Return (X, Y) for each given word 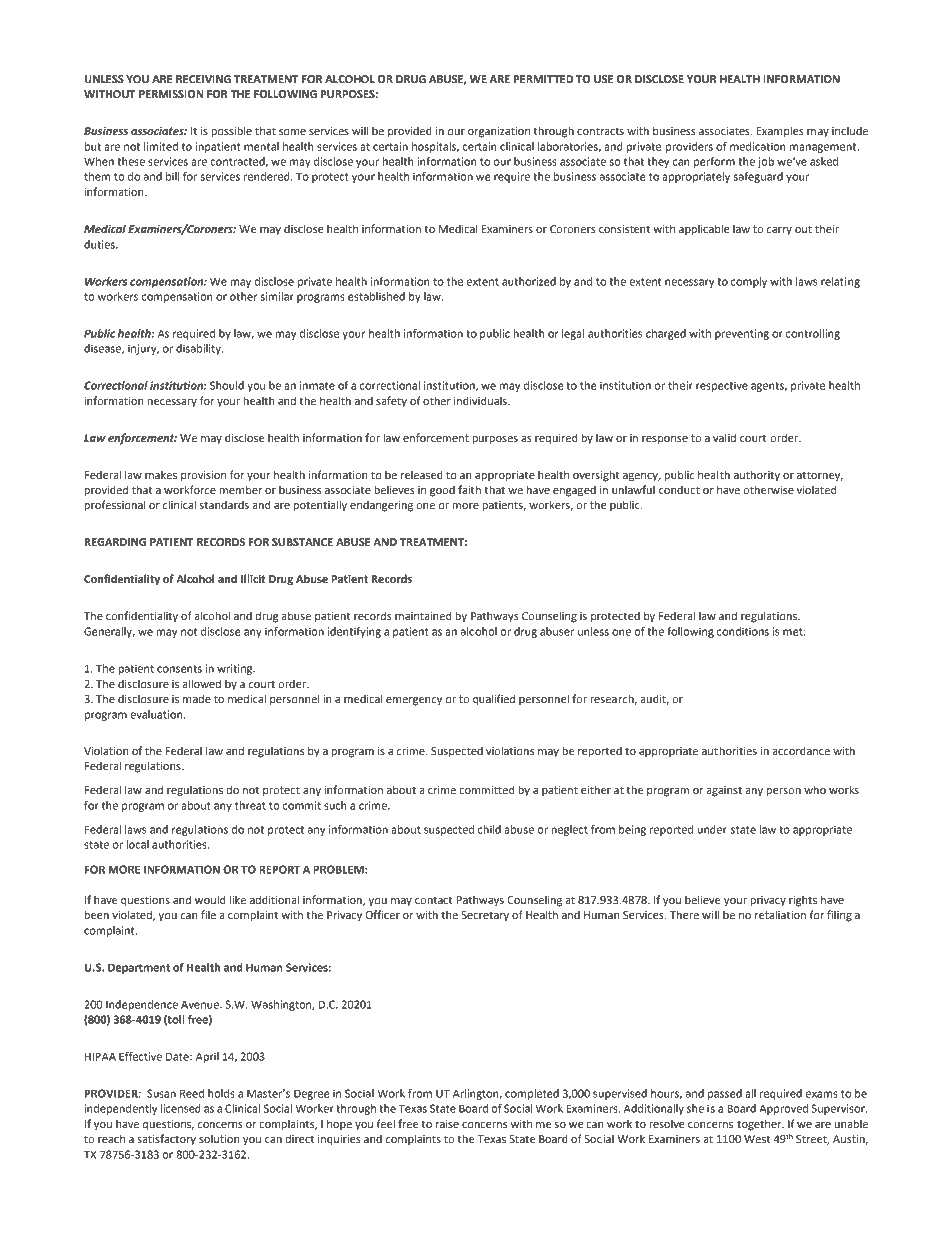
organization (499, 132)
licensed (181, 1108)
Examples (779, 132)
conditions (743, 631)
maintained (423, 616)
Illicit (253, 578)
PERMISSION (171, 94)
